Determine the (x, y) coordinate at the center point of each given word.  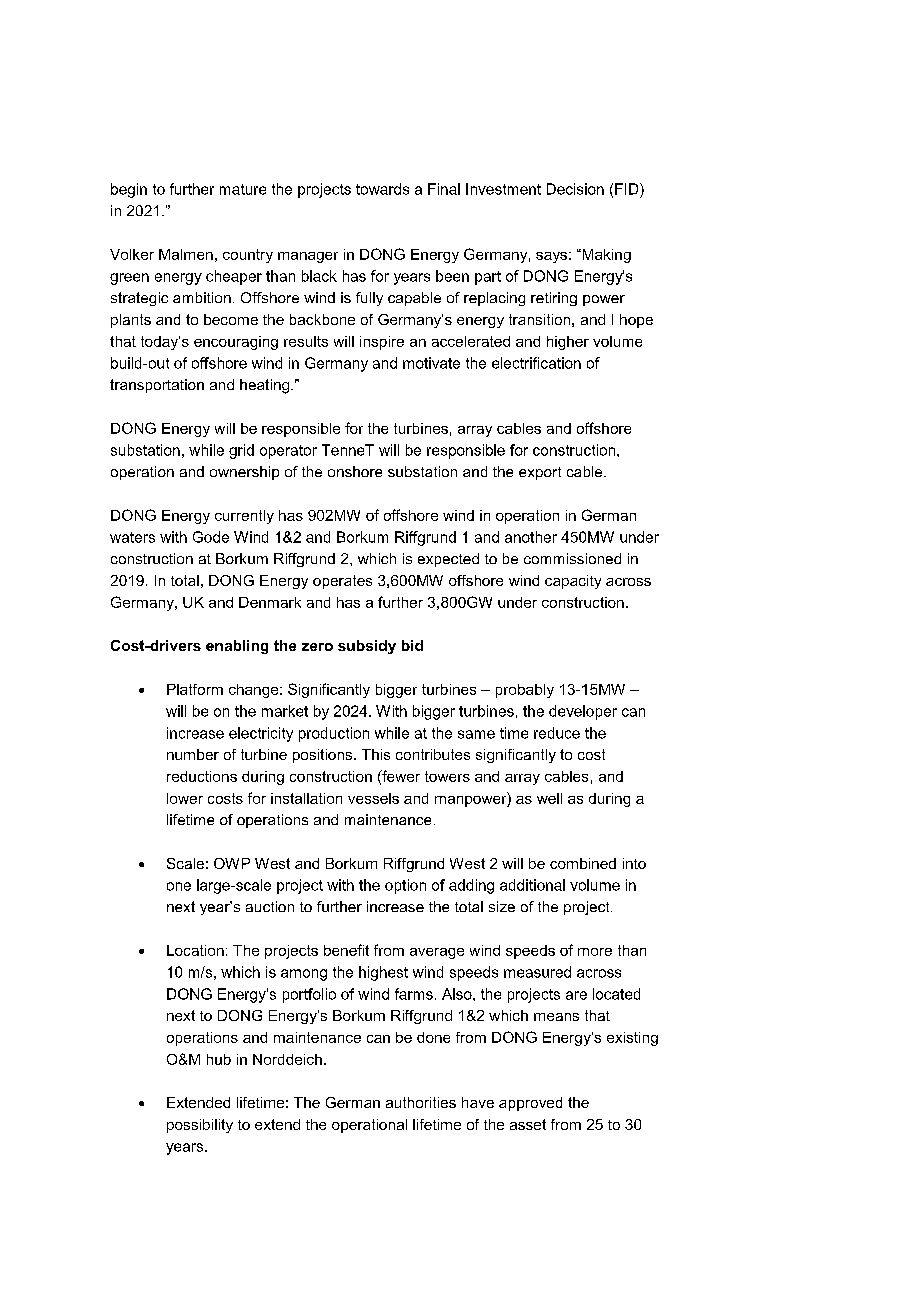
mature (243, 189)
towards (382, 189)
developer (583, 712)
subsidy (367, 647)
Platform (195, 689)
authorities (421, 1102)
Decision (575, 189)
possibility (200, 1126)
